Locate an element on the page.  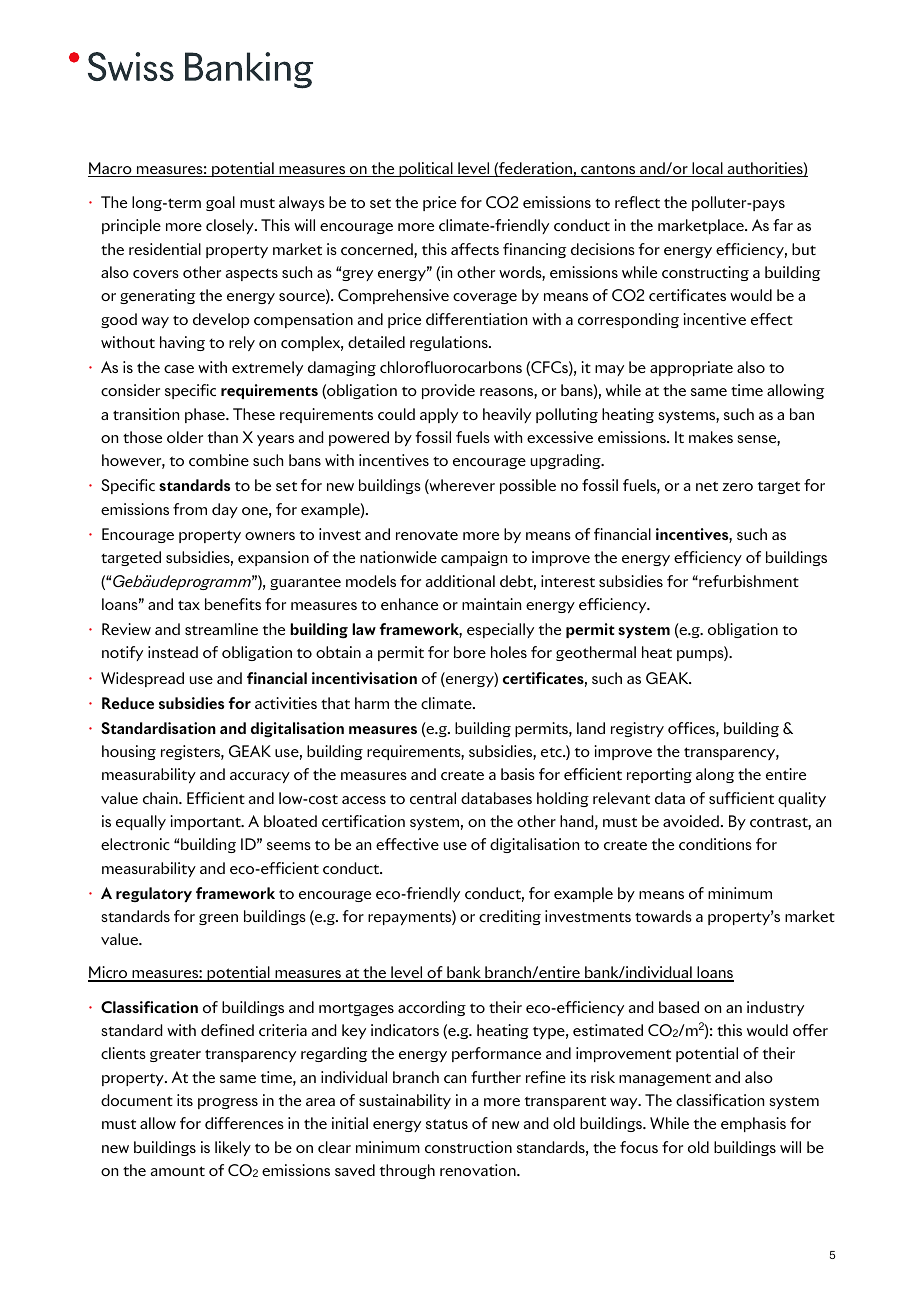
central is located at coordinates (433, 798).
